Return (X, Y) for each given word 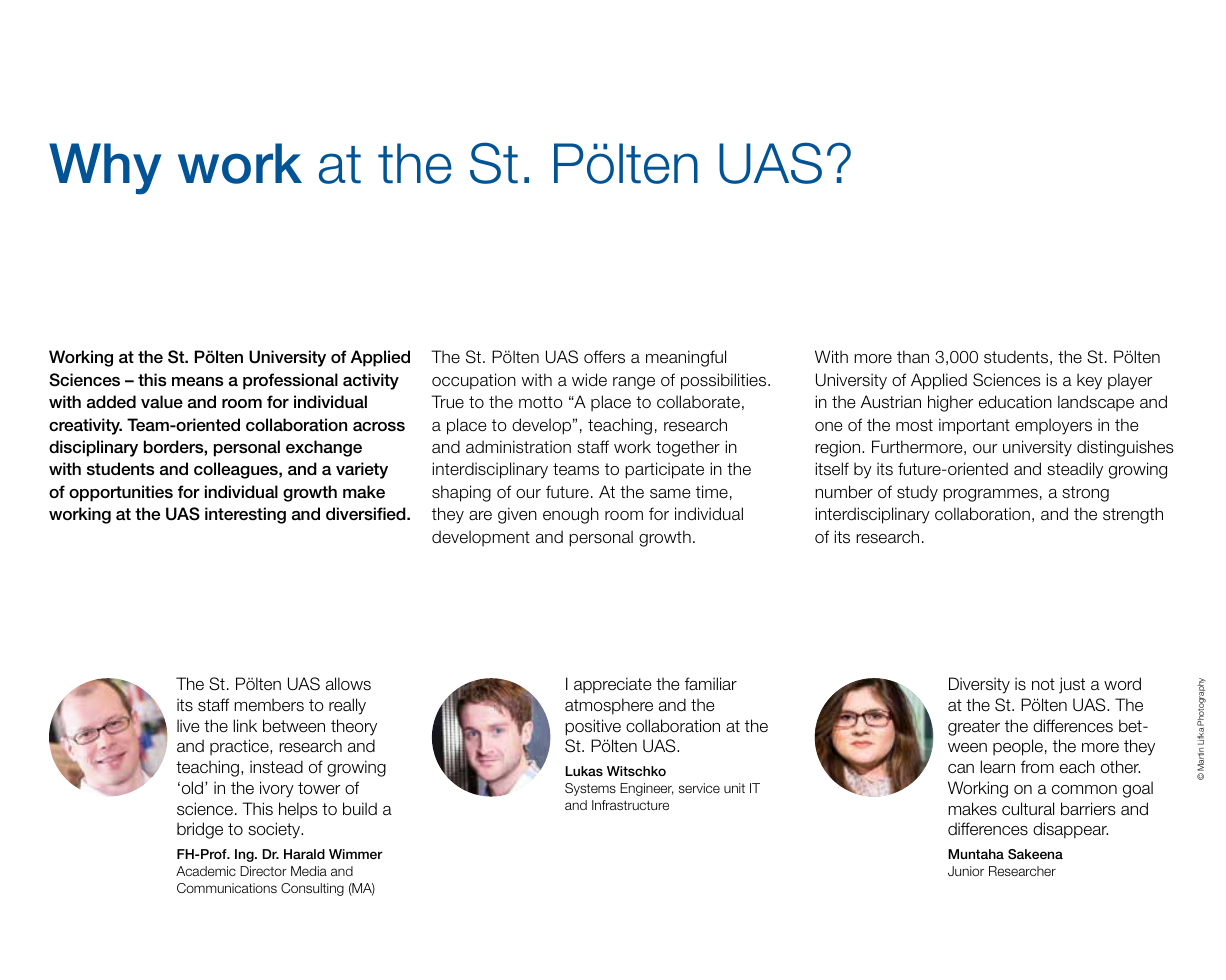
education (1015, 402)
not (1043, 684)
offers (604, 357)
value (162, 402)
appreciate (613, 685)
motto (541, 402)
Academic (206, 871)
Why (105, 169)
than (913, 357)
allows (348, 684)
